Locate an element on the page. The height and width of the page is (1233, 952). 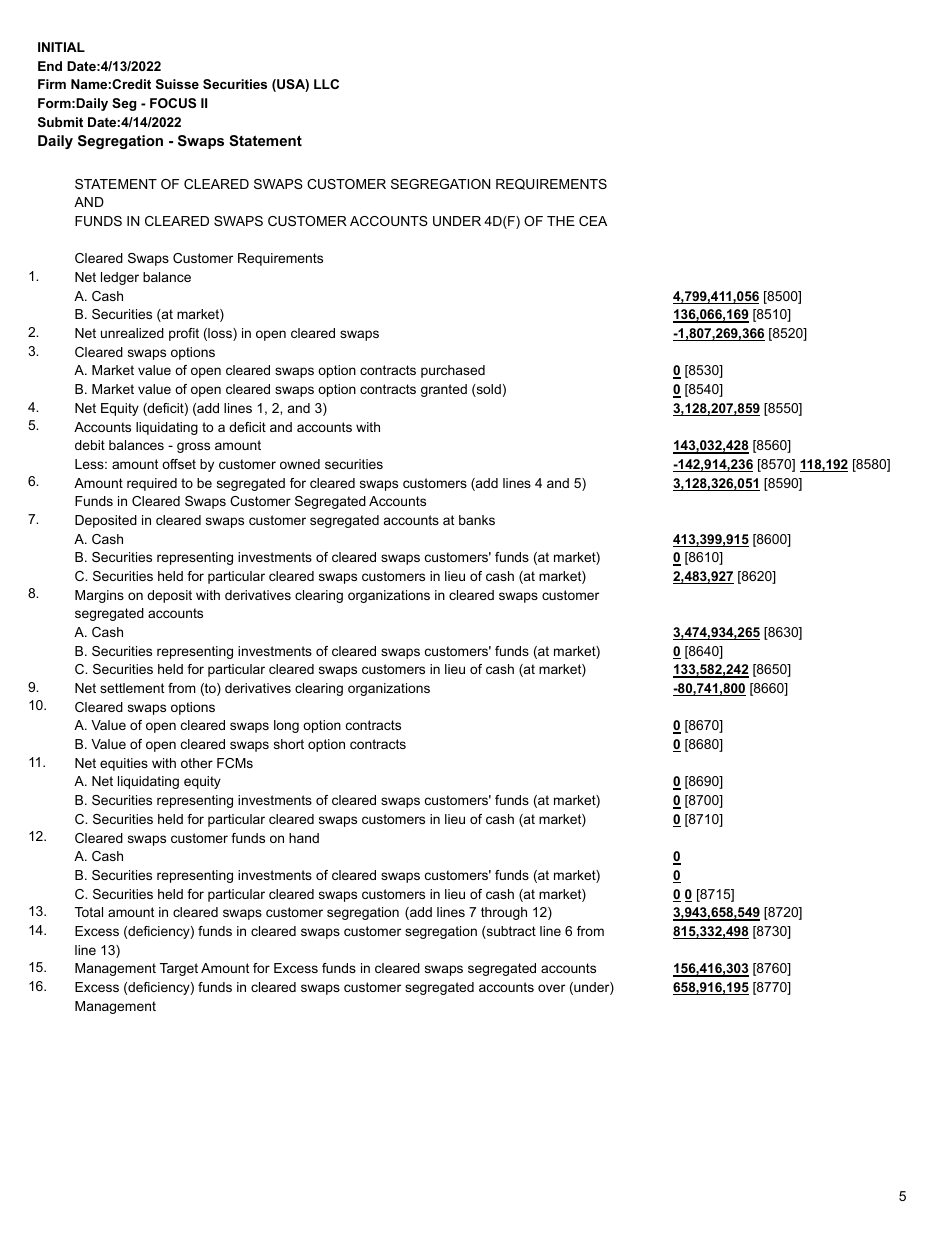
Total is located at coordinates (89, 912).
